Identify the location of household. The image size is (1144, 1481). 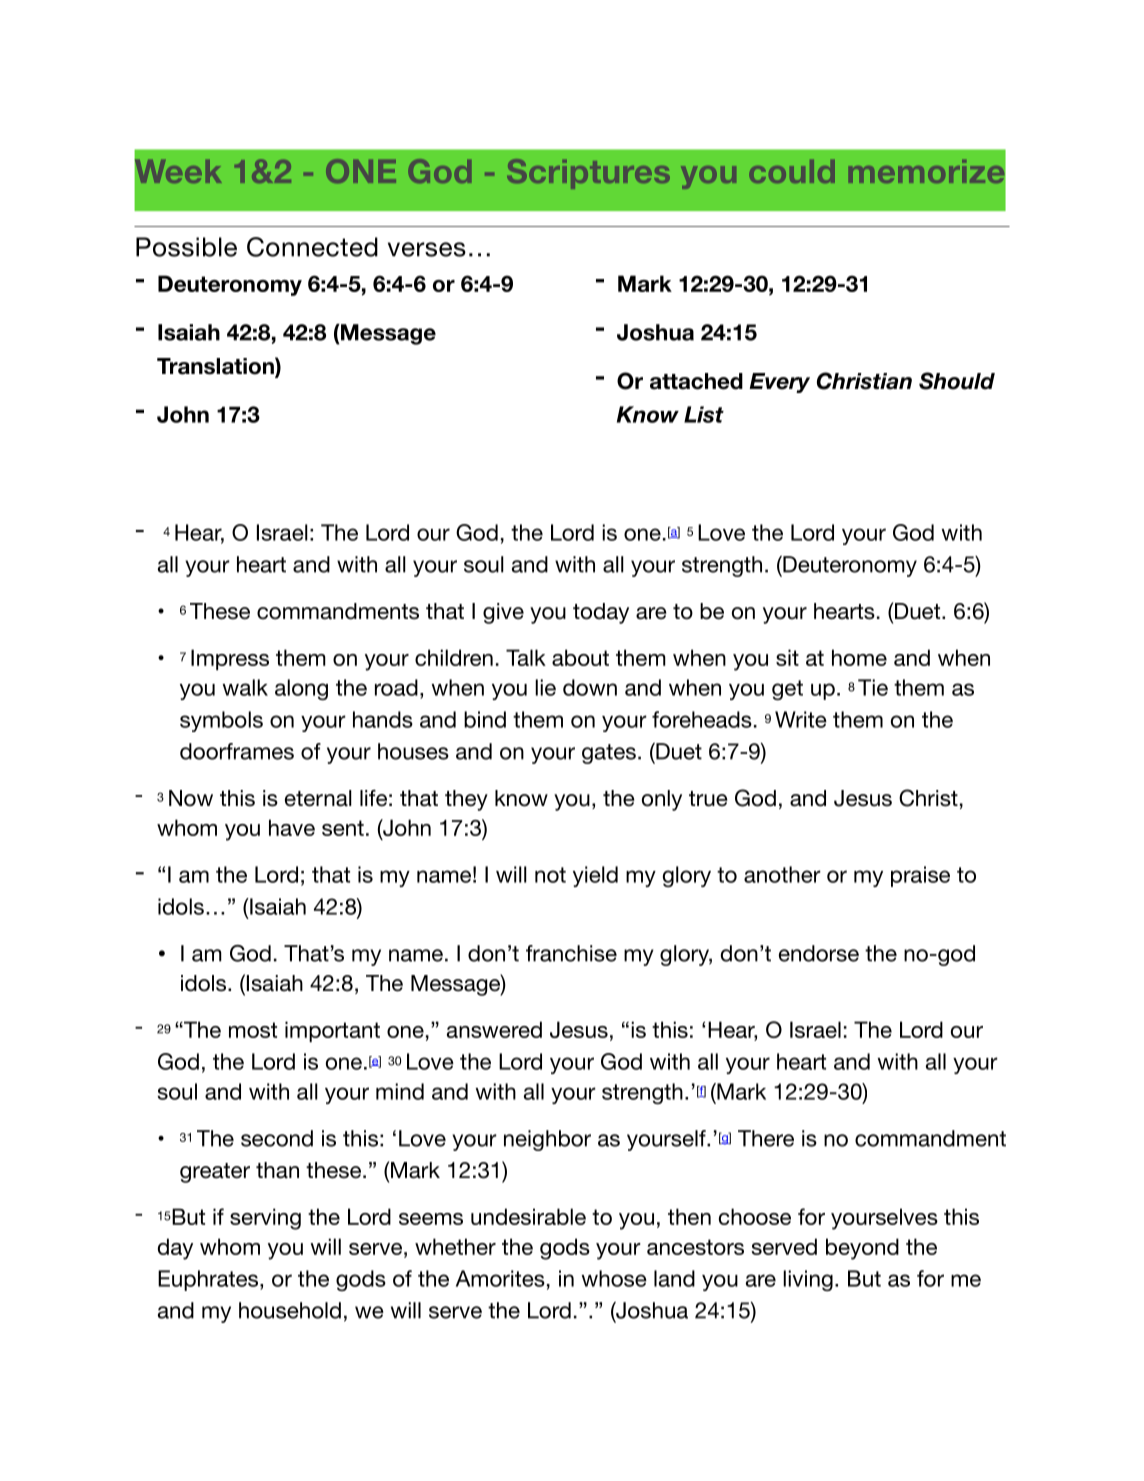
(290, 1310).
